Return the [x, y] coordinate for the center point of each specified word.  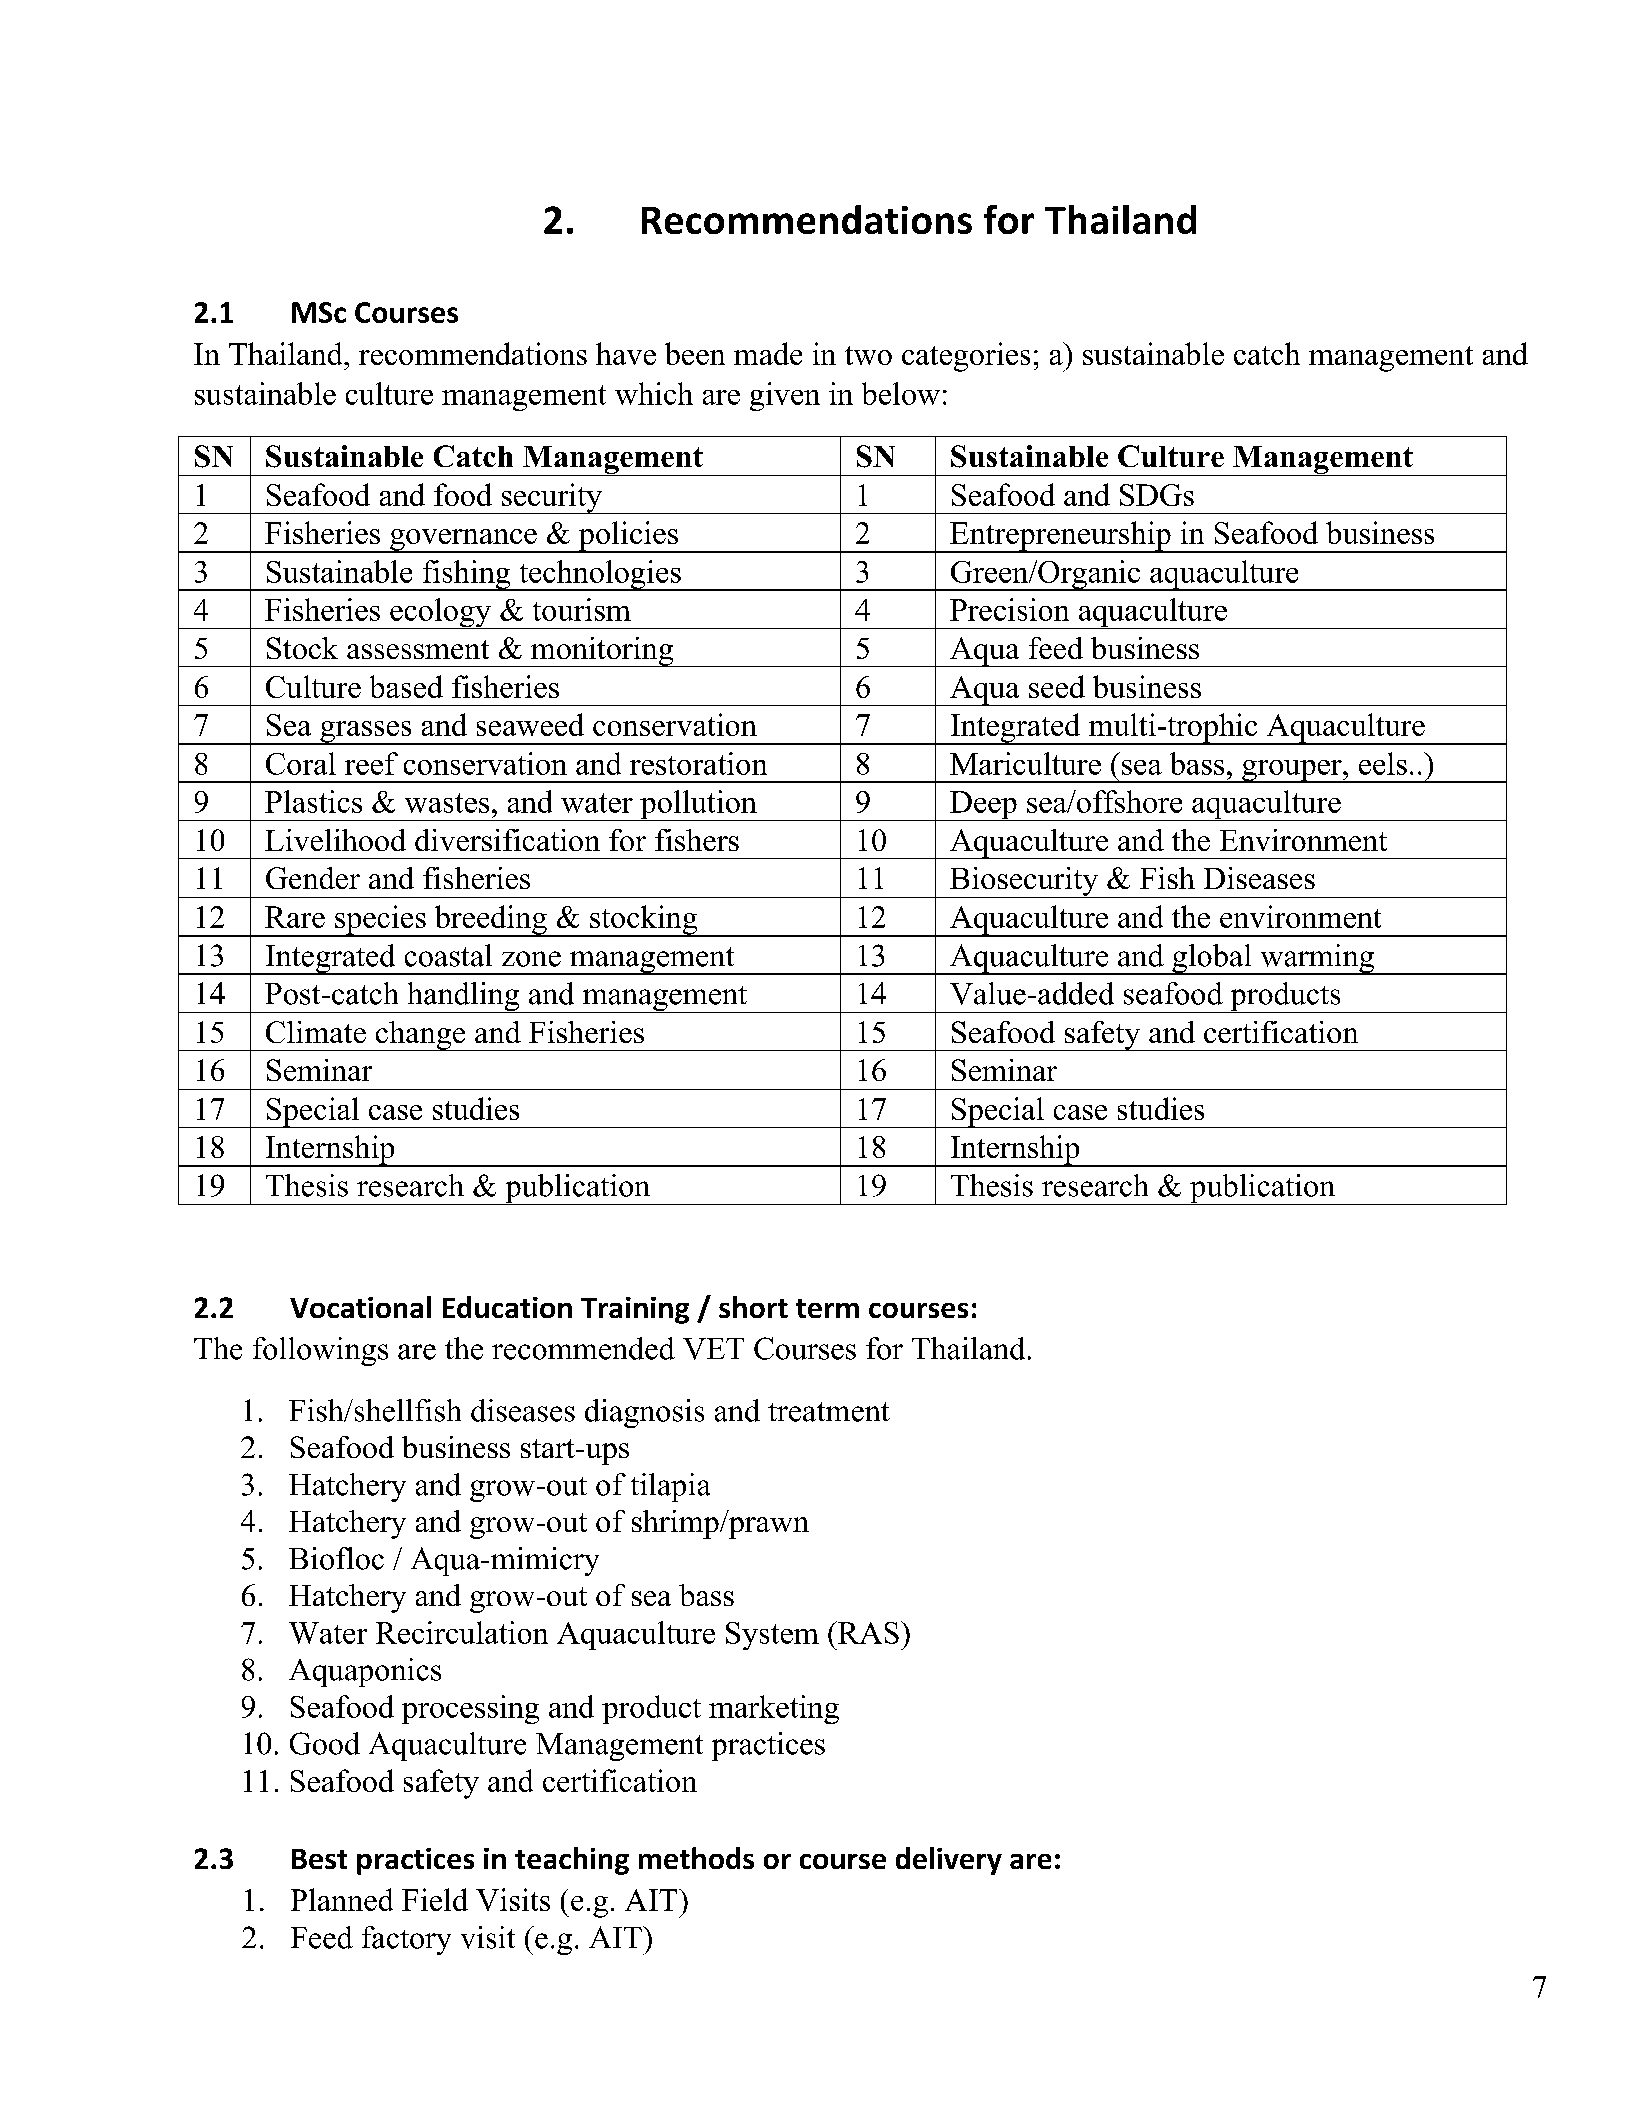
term [827, 1308]
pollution [698, 805]
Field [435, 1899]
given [785, 396]
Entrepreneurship [1060, 537]
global [1212, 959]
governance [463, 541]
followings [320, 1351]
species [380, 921]
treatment [829, 1412]
